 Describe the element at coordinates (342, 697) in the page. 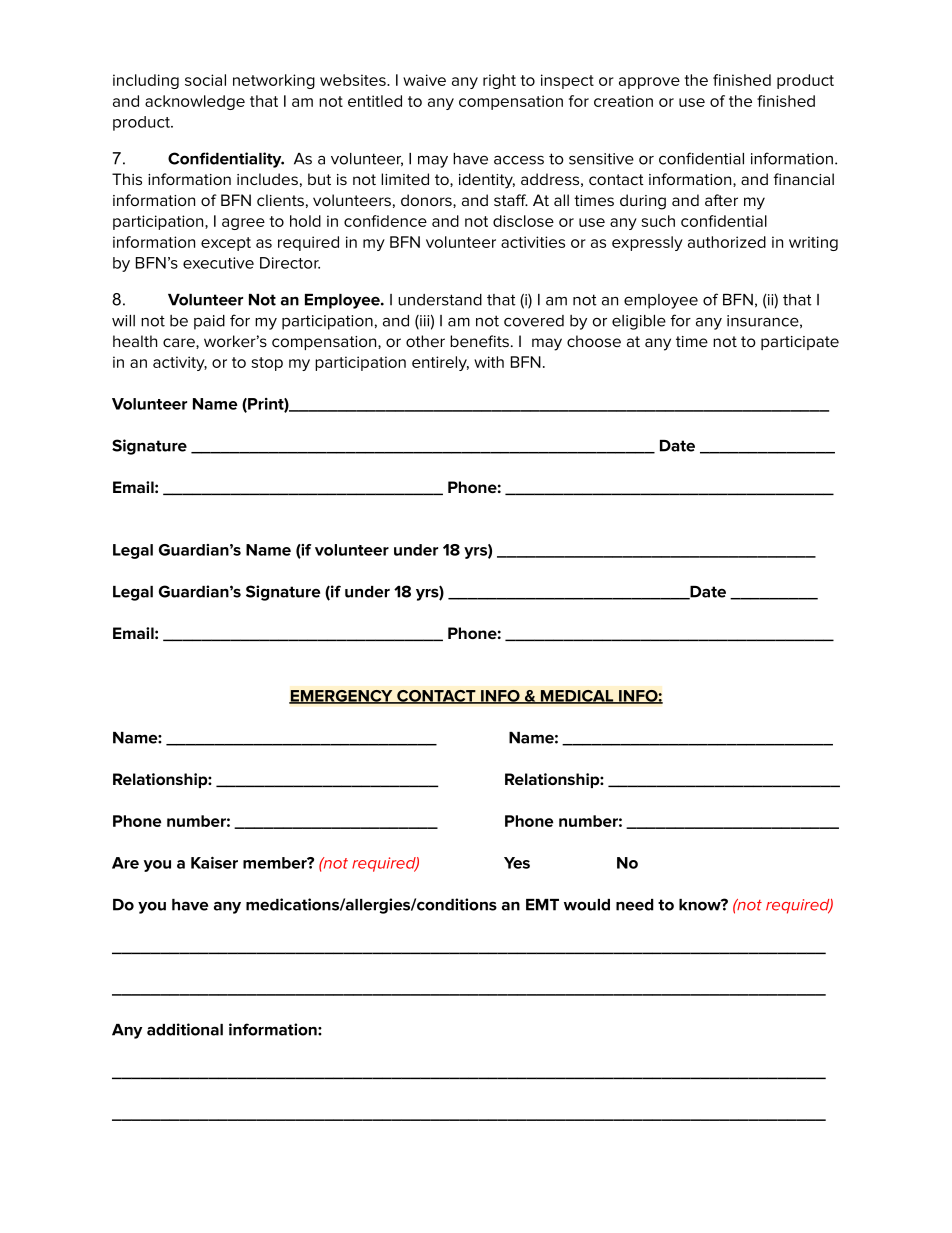

I see `EMERGENCY` at that location.
